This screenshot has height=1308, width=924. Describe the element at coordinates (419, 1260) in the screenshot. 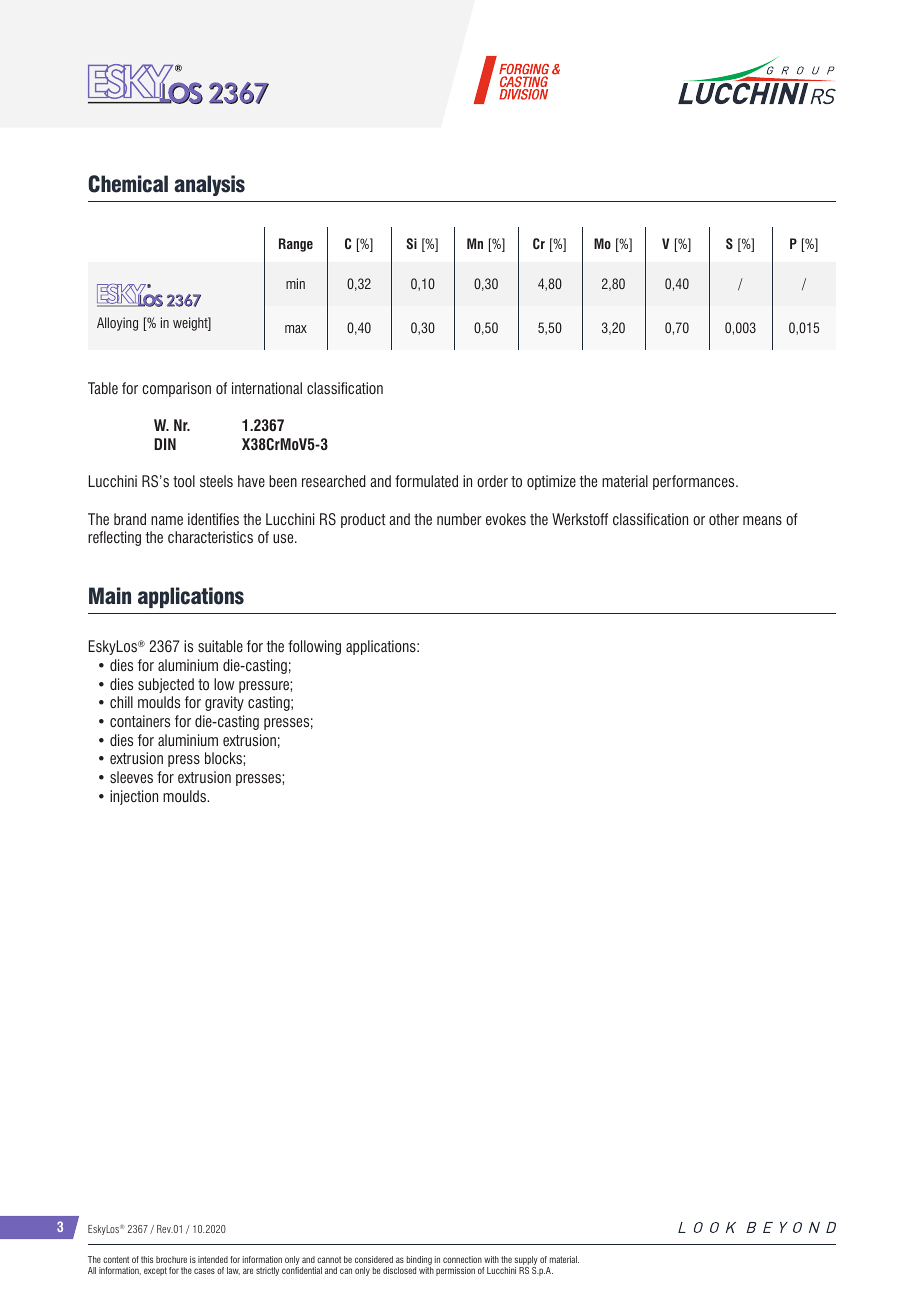

I see `binding` at that location.
